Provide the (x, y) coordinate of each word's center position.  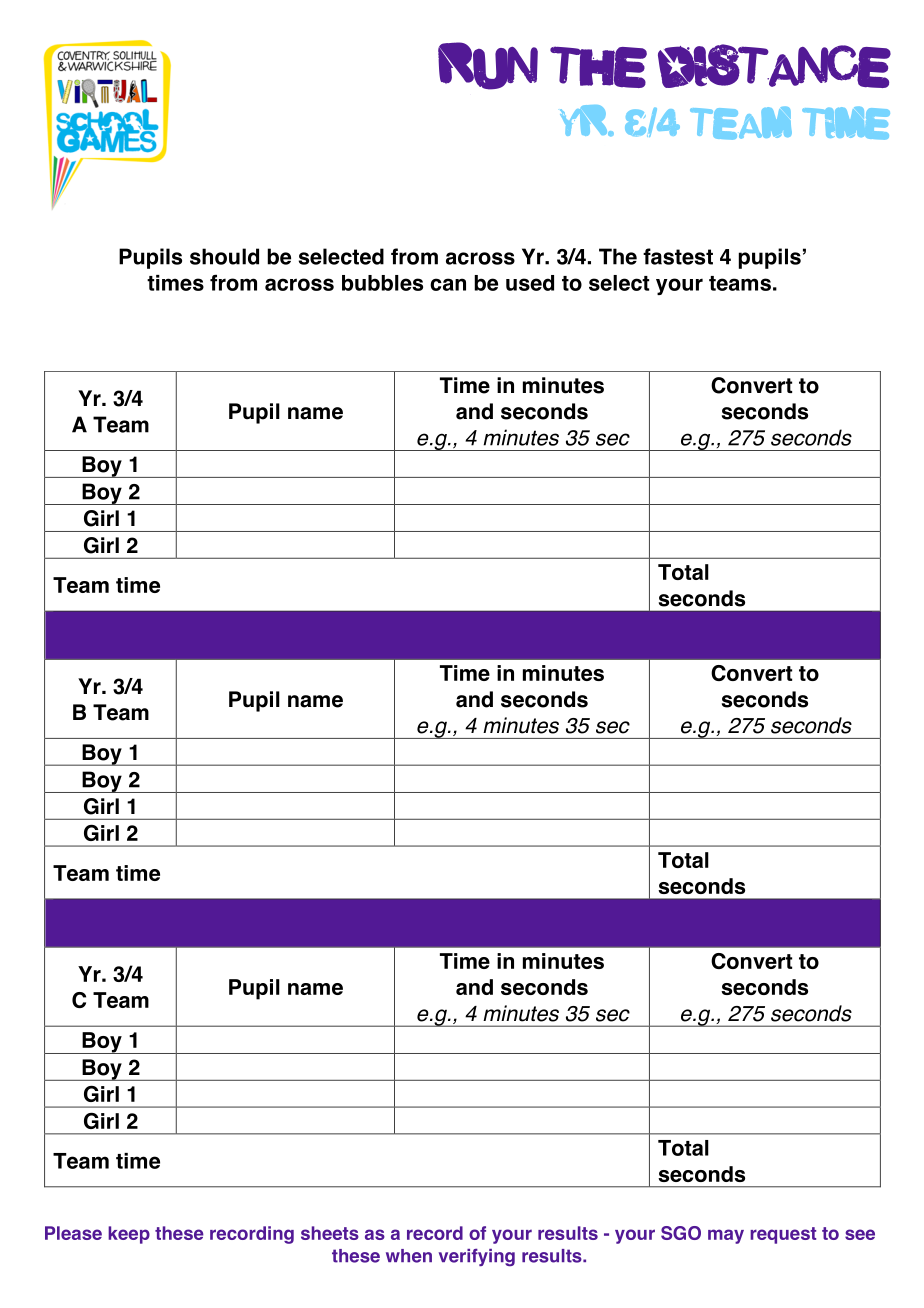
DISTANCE (774, 66)
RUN (488, 66)
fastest (678, 256)
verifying (477, 1257)
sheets (330, 1233)
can (448, 284)
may (726, 1236)
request (783, 1235)
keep (129, 1235)
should (224, 256)
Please (73, 1233)
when (409, 1256)
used (530, 283)
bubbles (382, 283)
